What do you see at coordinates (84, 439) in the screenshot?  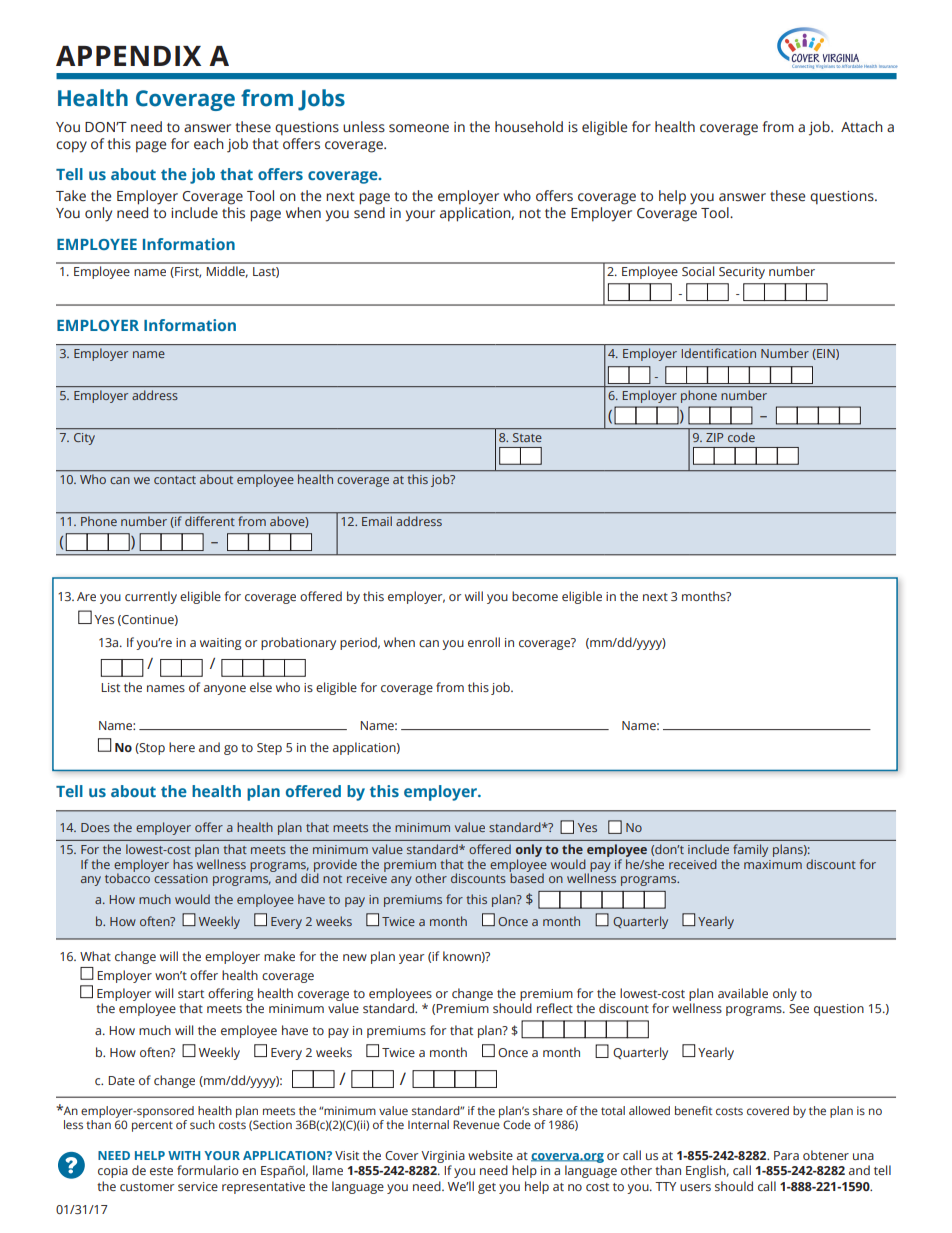 I see `City` at bounding box center [84, 439].
